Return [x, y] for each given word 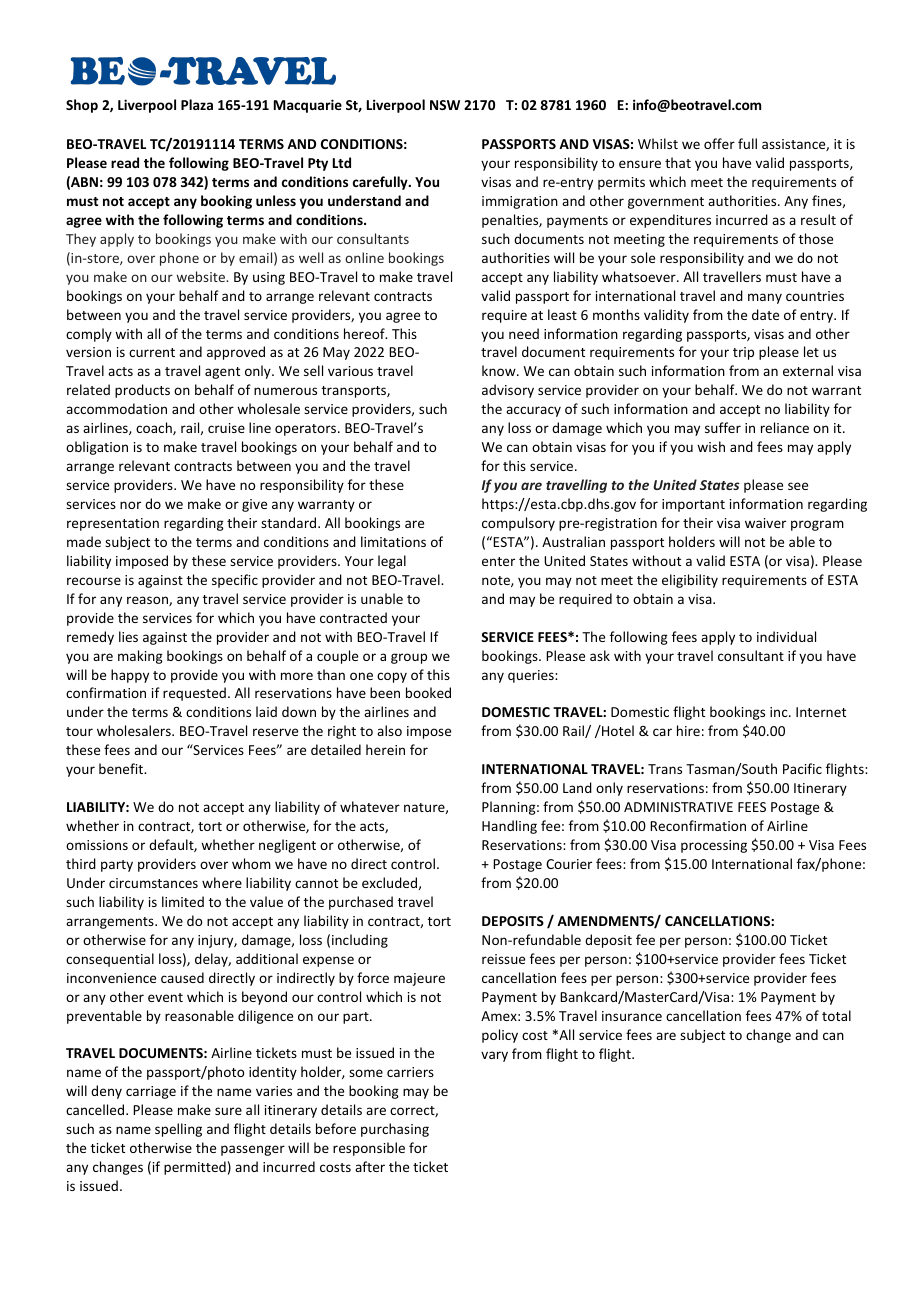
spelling [178, 1130]
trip [743, 353]
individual [786, 636]
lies [128, 636]
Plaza [197, 104]
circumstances [153, 883]
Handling [509, 827]
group [409, 658]
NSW [445, 105]
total [836, 1015]
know [500, 370]
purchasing [395, 1130]
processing [714, 846]
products [142, 391]
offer [719, 143]
